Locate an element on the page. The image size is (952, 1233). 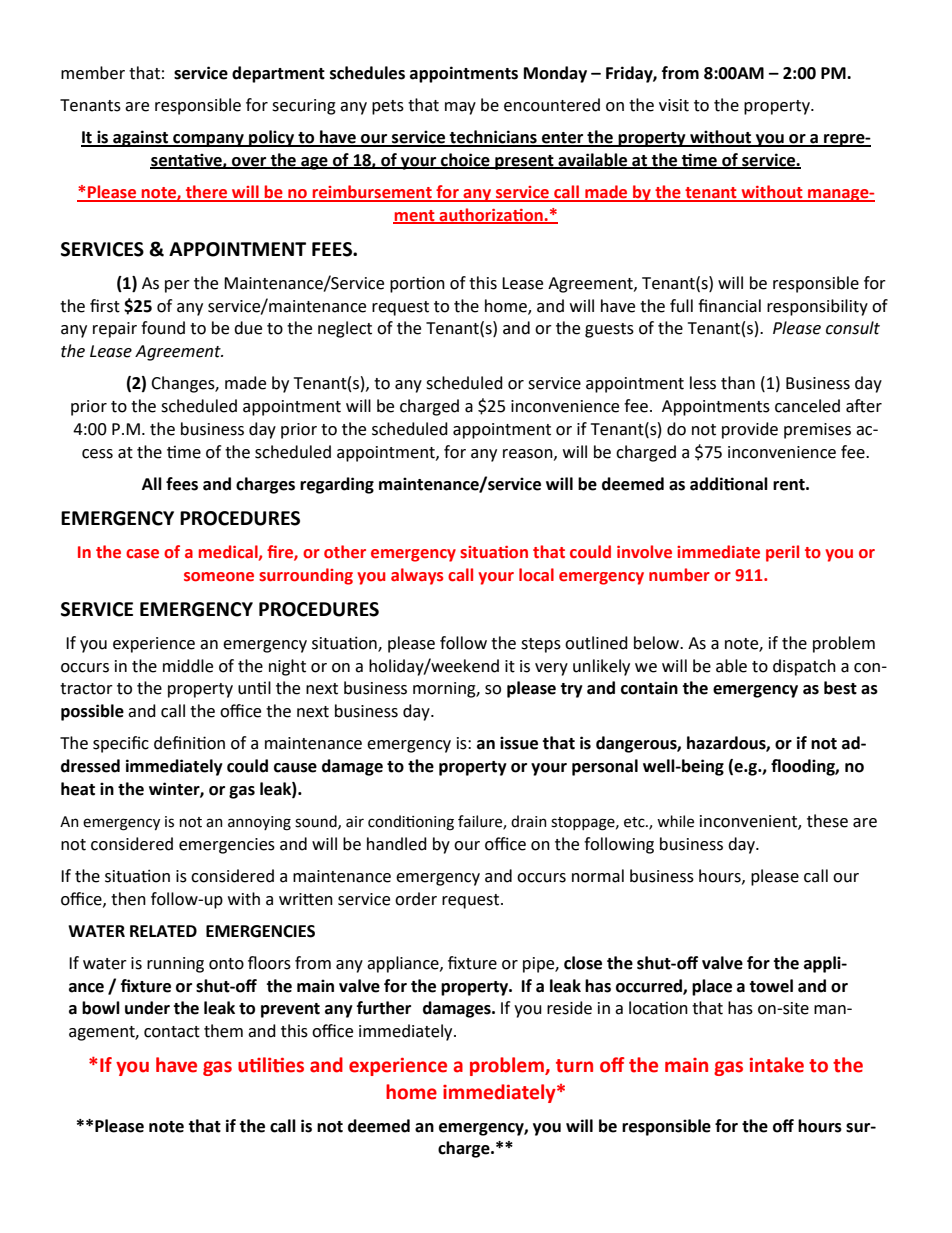
against is located at coordinates (141, 138).
